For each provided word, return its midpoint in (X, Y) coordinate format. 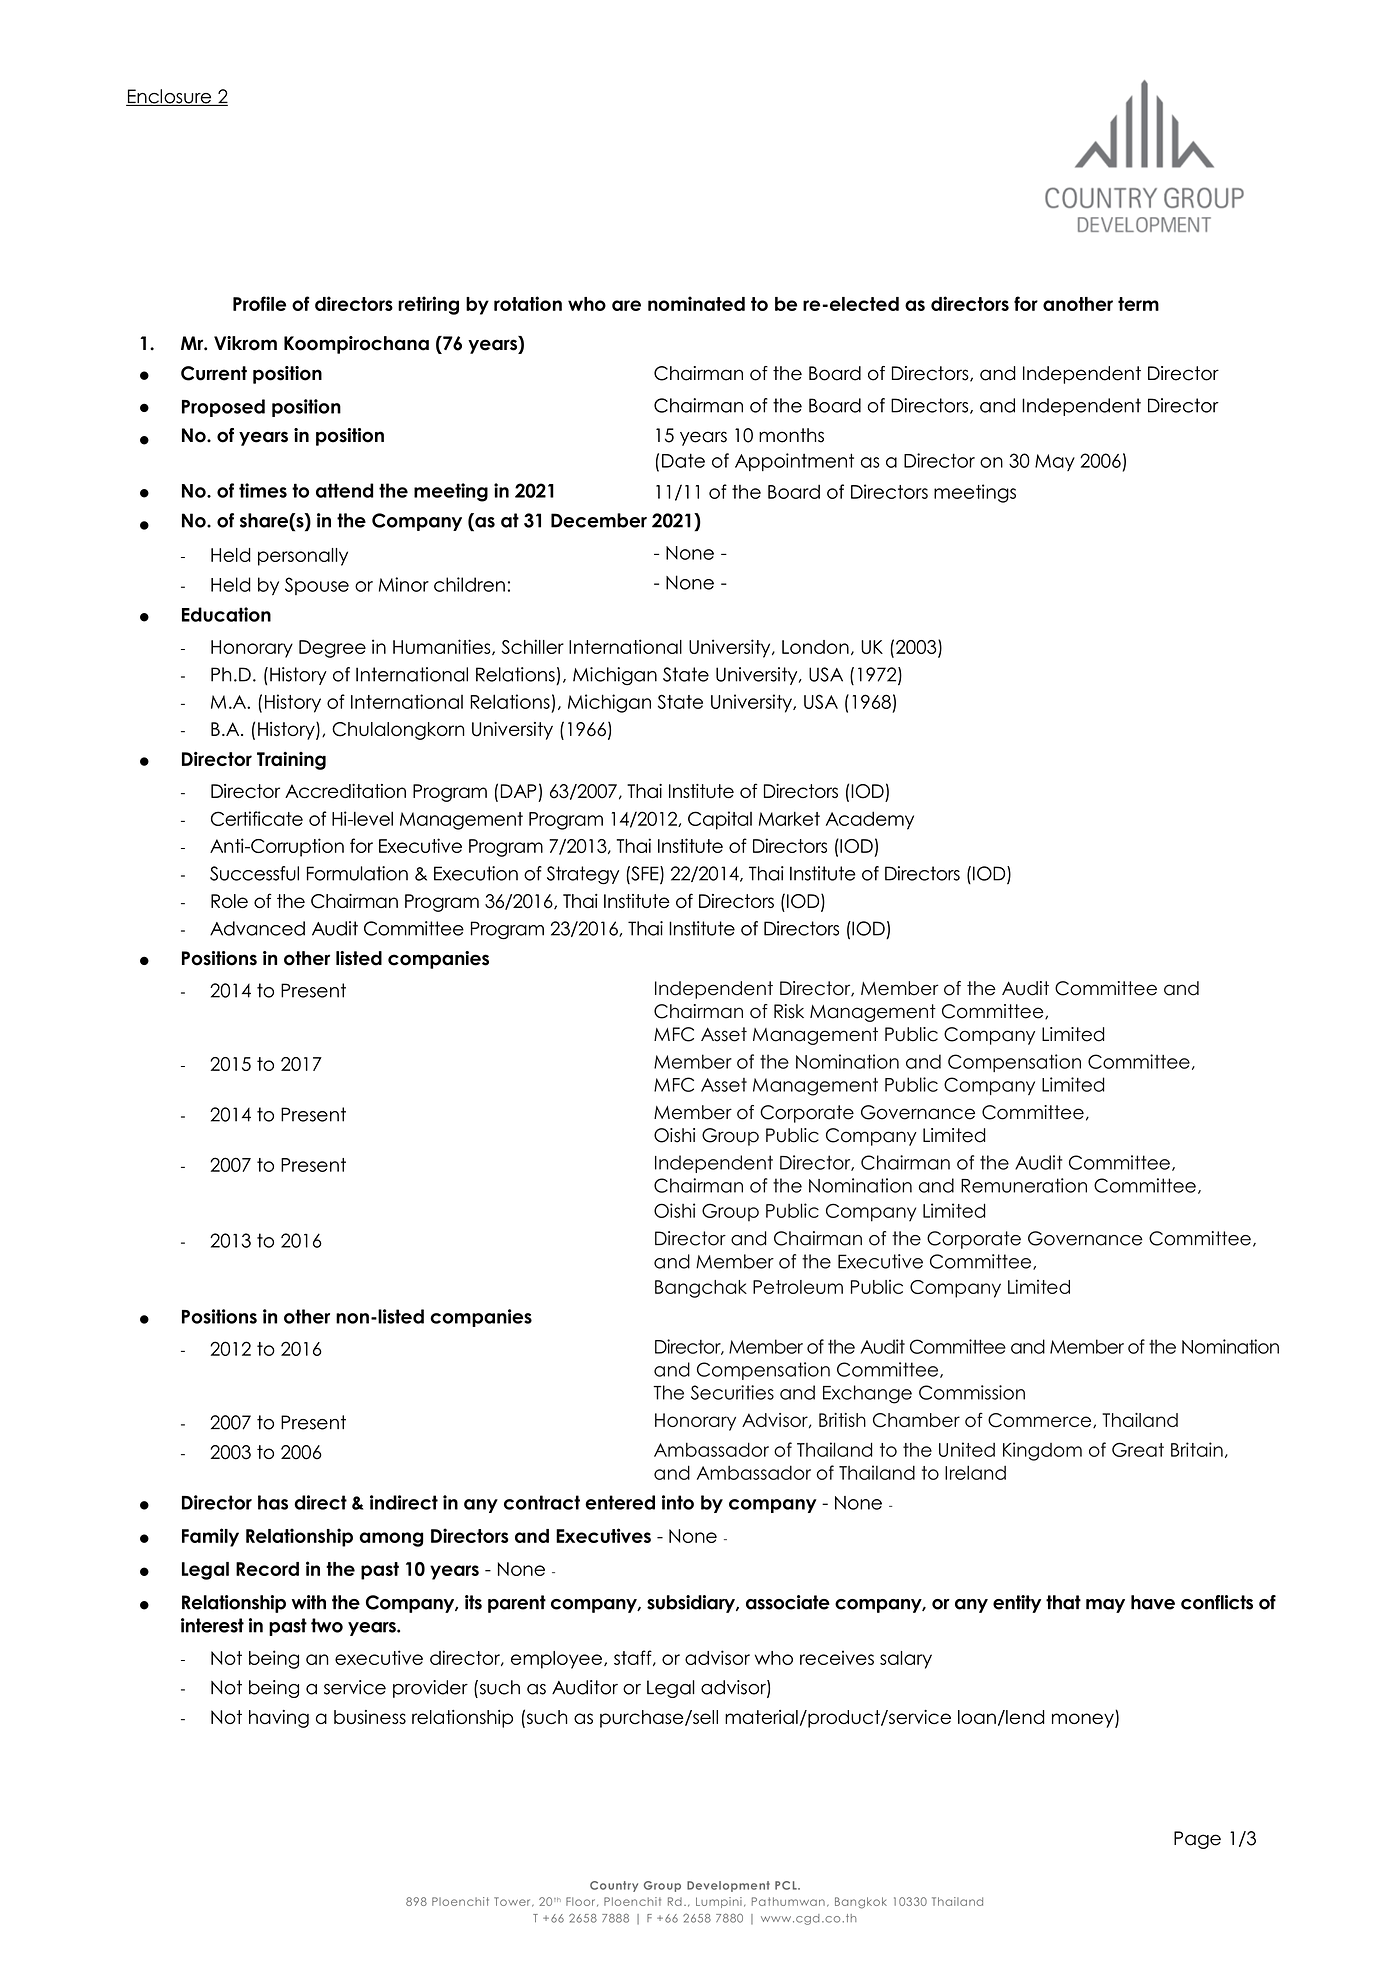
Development (728, 1886)
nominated (696, 303)
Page (1197, 1840)
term (1138, 304)
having (279, 1719)
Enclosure (170, 97)
